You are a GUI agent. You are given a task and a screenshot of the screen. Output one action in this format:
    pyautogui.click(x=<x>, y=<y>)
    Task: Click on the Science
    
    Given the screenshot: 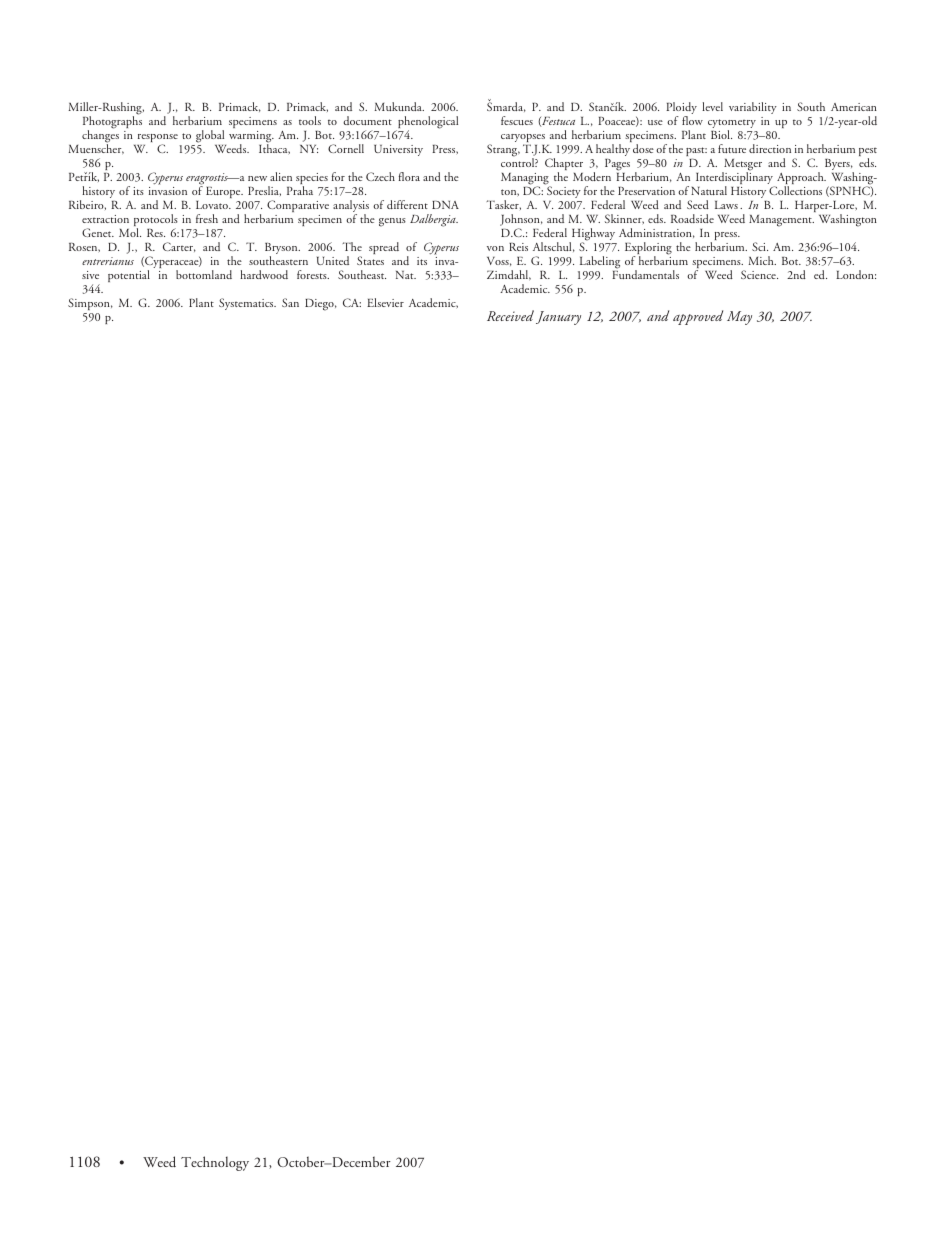 What is the action you would take?
    pyautogui.click(x=759, y=274)
